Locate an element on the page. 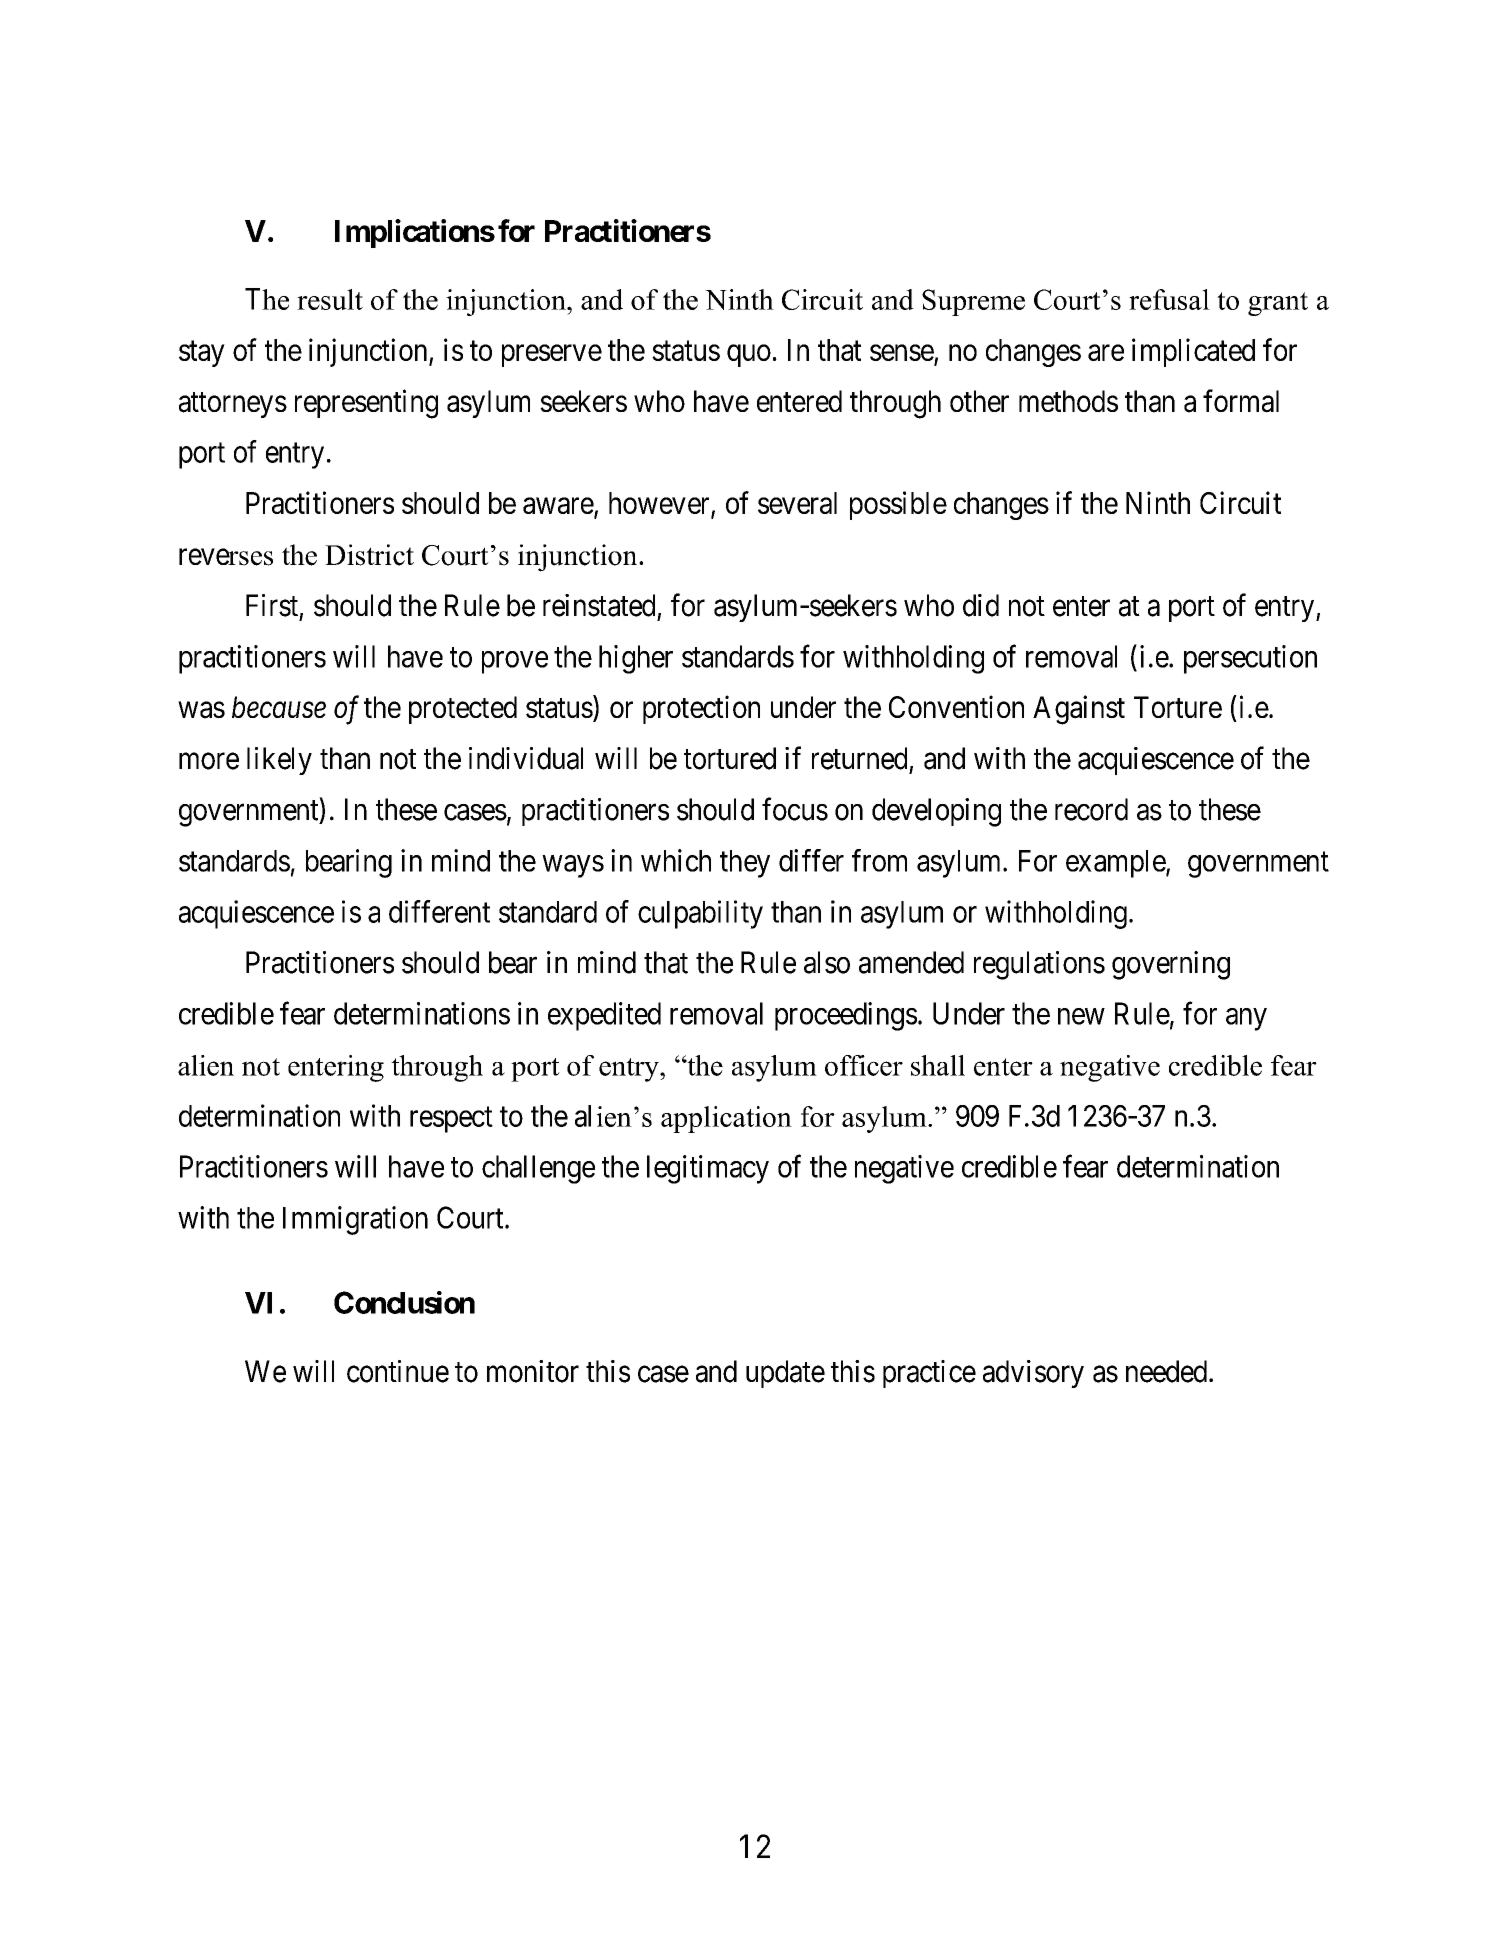 The height and width of the page is (1953, 1509). respect is located at coordinates (451, 1120).
